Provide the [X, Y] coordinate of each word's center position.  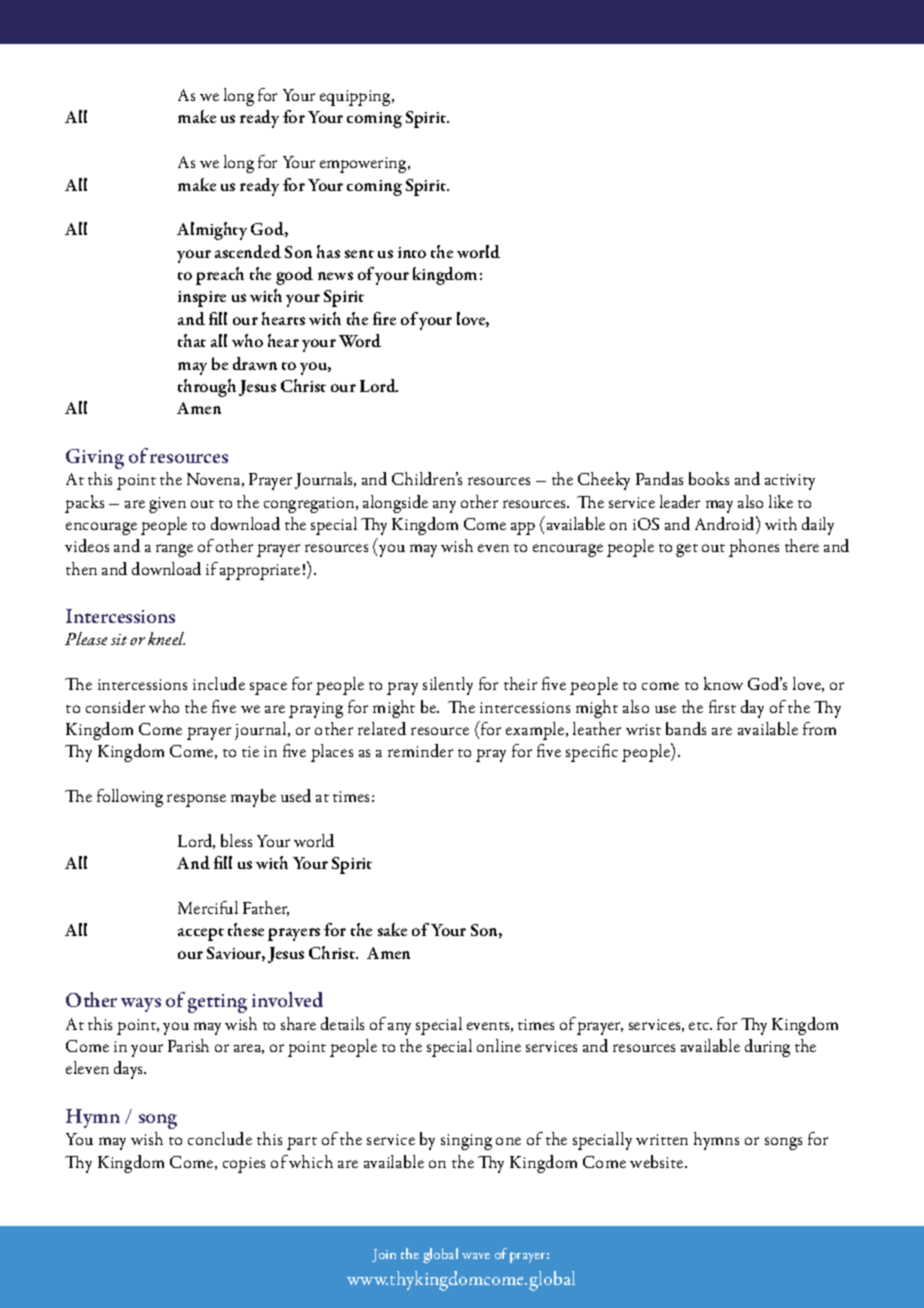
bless [236, 840]
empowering [364, 165]
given [167, 505]
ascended [248, 251]
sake [392, 929]
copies [244, 1165]
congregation [310, 505]
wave [476, 1256]
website [658, 1161]
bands [686, 728]
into [412, 252]
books [709, 478]
